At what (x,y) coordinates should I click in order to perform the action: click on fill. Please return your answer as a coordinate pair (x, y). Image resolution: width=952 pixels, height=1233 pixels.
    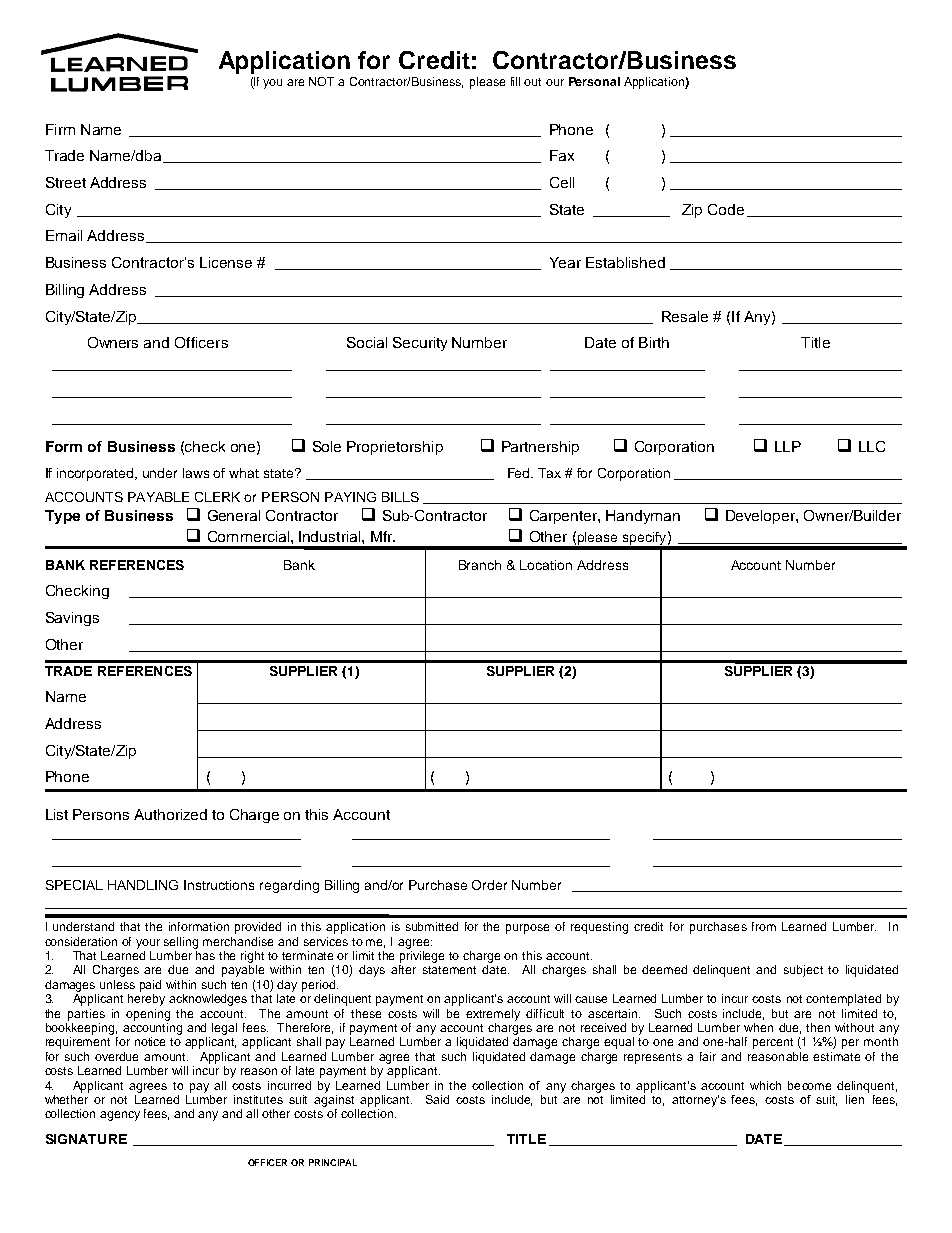
    Looking at the image, I should click on (515, 81).
